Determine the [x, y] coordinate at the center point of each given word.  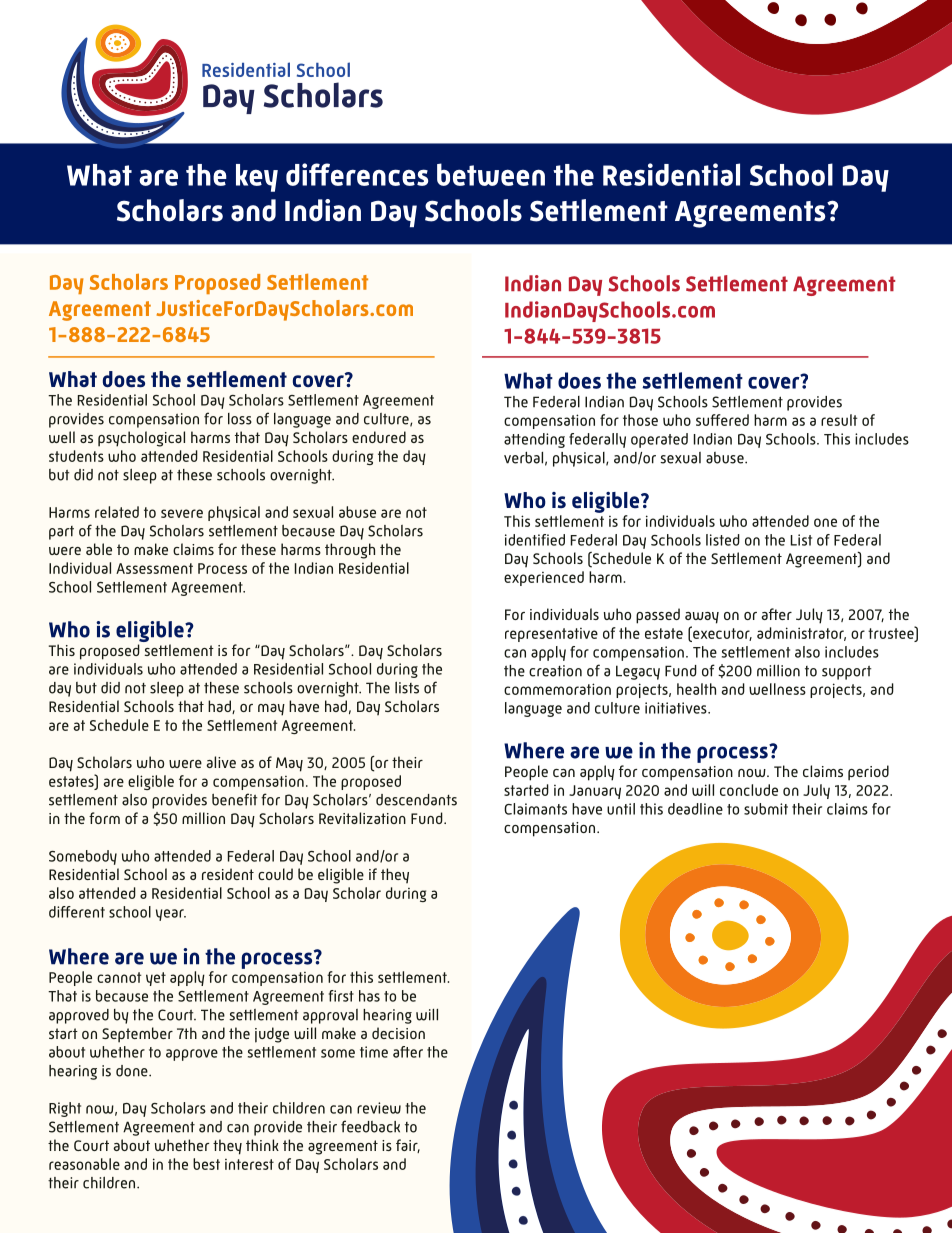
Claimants [535, 809]
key [257, 178]
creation [555, 671]
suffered [722, 420]
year [171, 915]
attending [534, 440]
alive [221, 762]
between [491, 174]
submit [766, 809]
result [839, 420]
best [206, 1164]
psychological [141, 439]
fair [408, 1146]
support [847, 673]
